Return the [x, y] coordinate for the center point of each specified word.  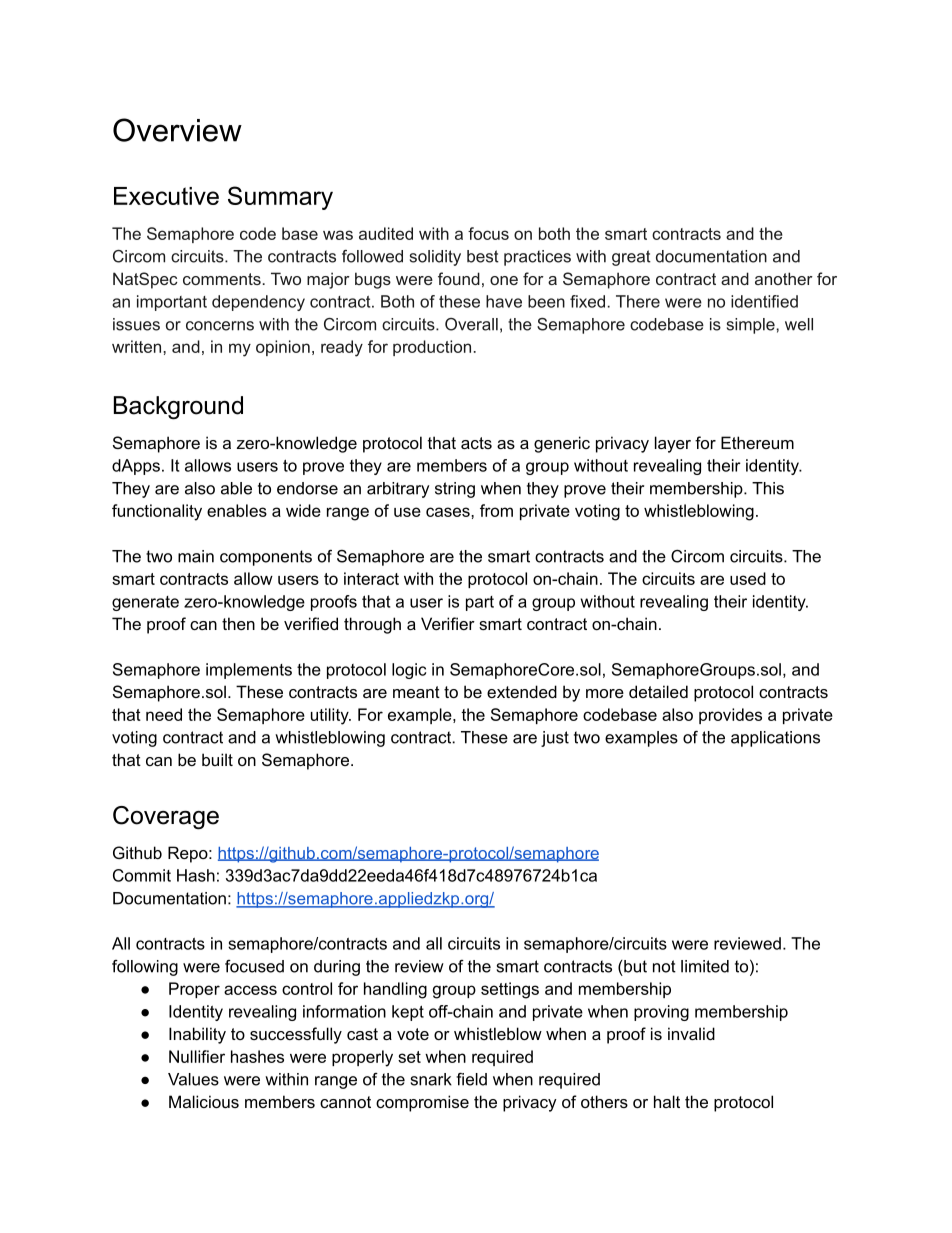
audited [386, 233]
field [471, 1079]
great [631, 258]
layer [673, 444]
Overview [177, 130]
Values [193, 1079]
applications [775, 739]
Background [178, 408]
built [217, 759]
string [455, 490]
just [555, 739]
